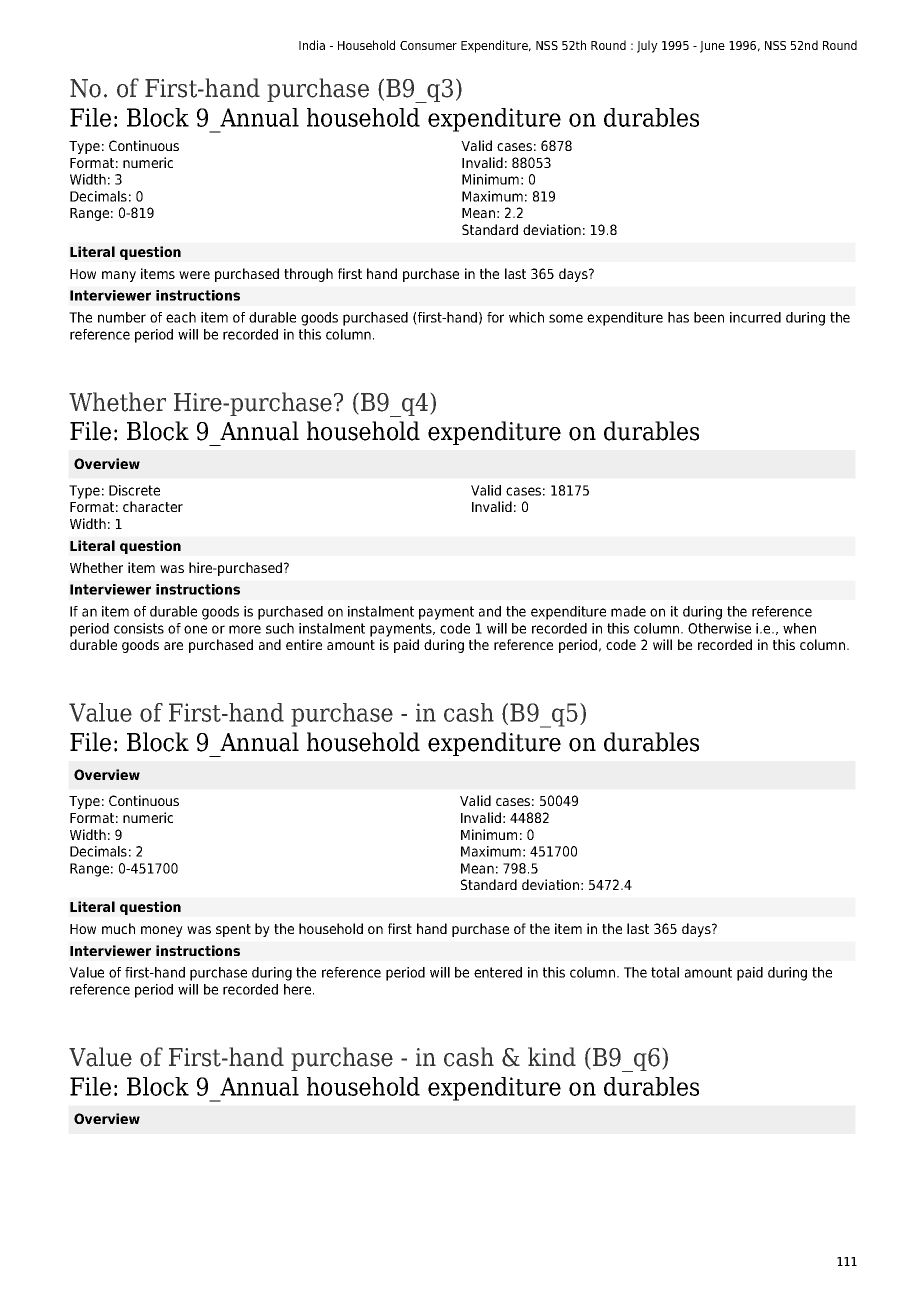  I want to click on June, so click(712, 47).
